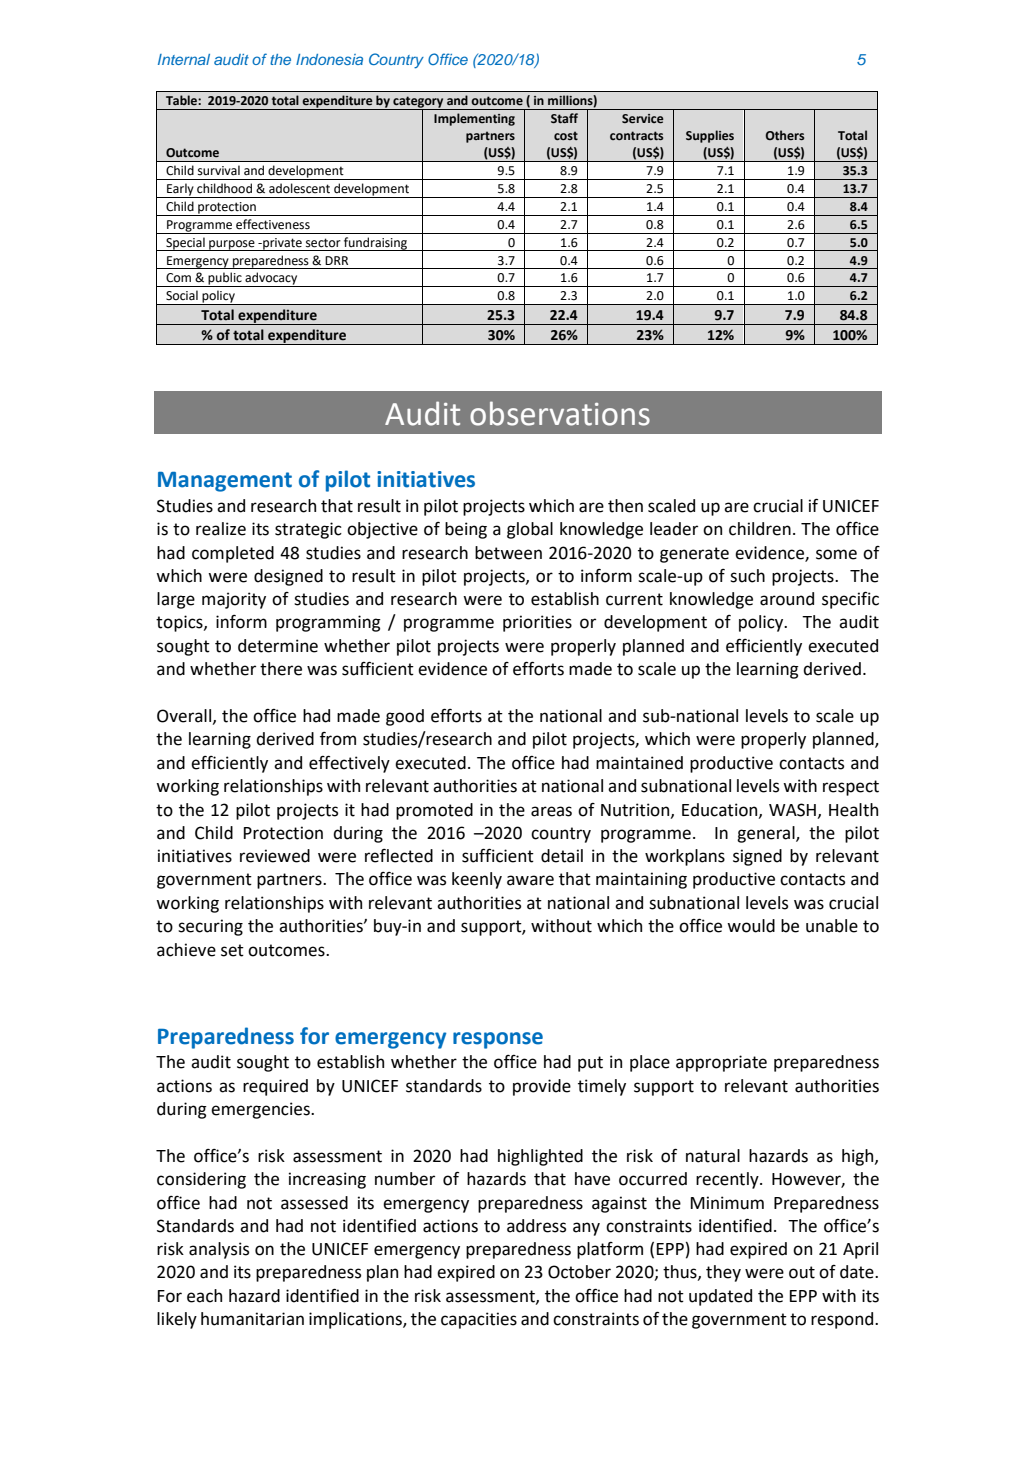 This page has width=1036, height=1465. Describe the element at coordinates (785, 135) in the page. I see `Others` at that location.
